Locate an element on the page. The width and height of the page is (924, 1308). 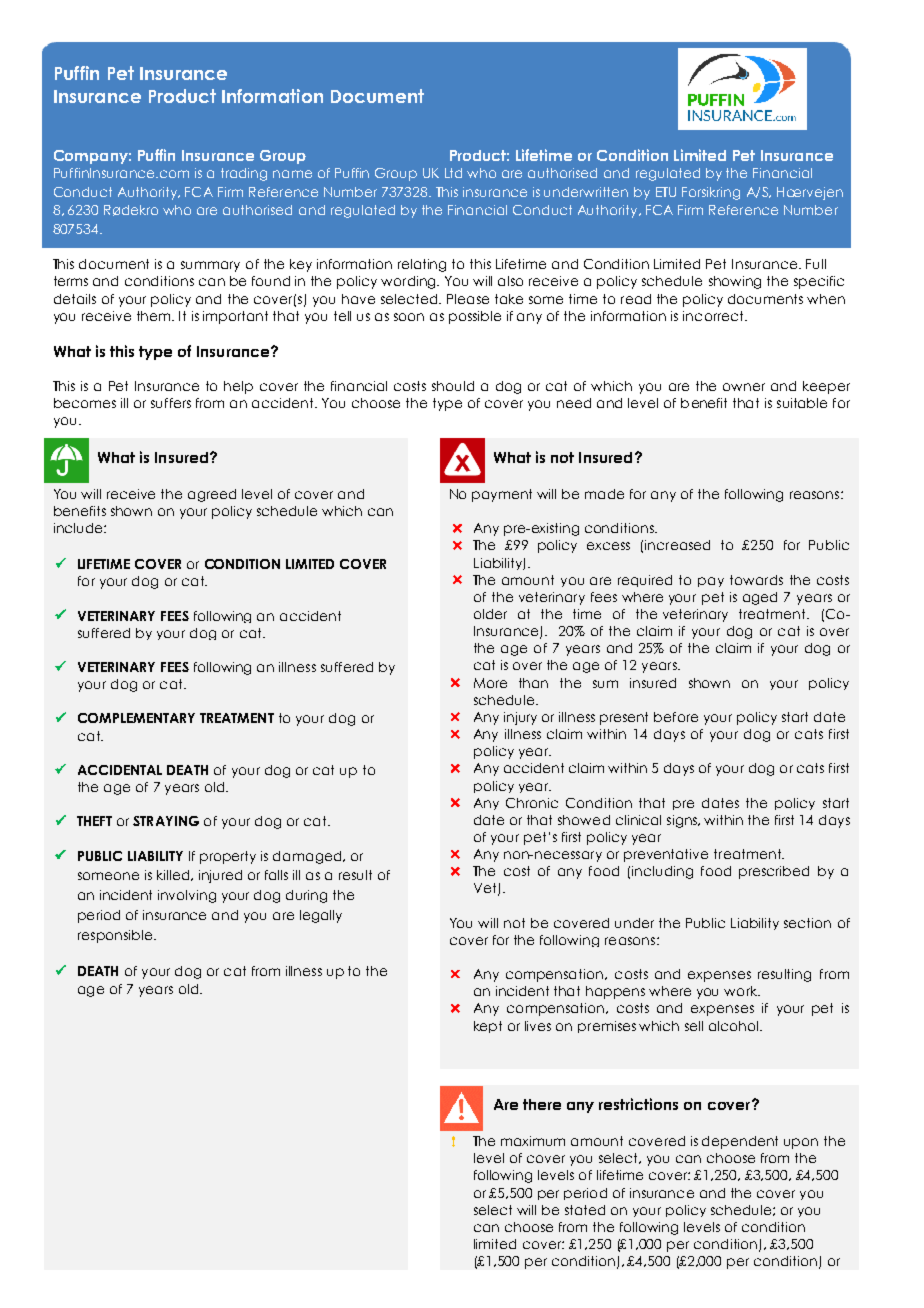
showing is located at coordinates (735, 282).
